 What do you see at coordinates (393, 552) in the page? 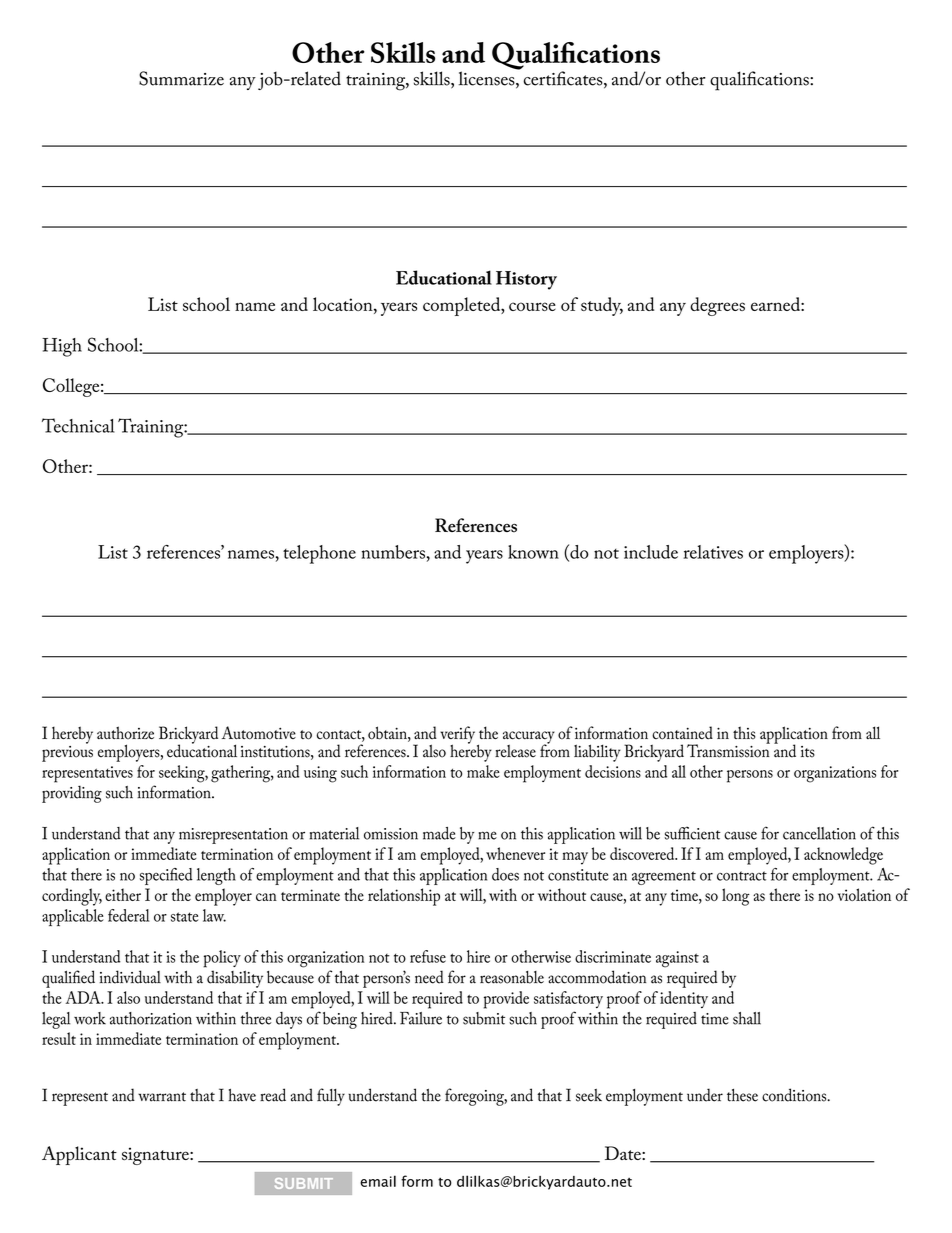
I see `numbers` at bounding box center [393, 552].
